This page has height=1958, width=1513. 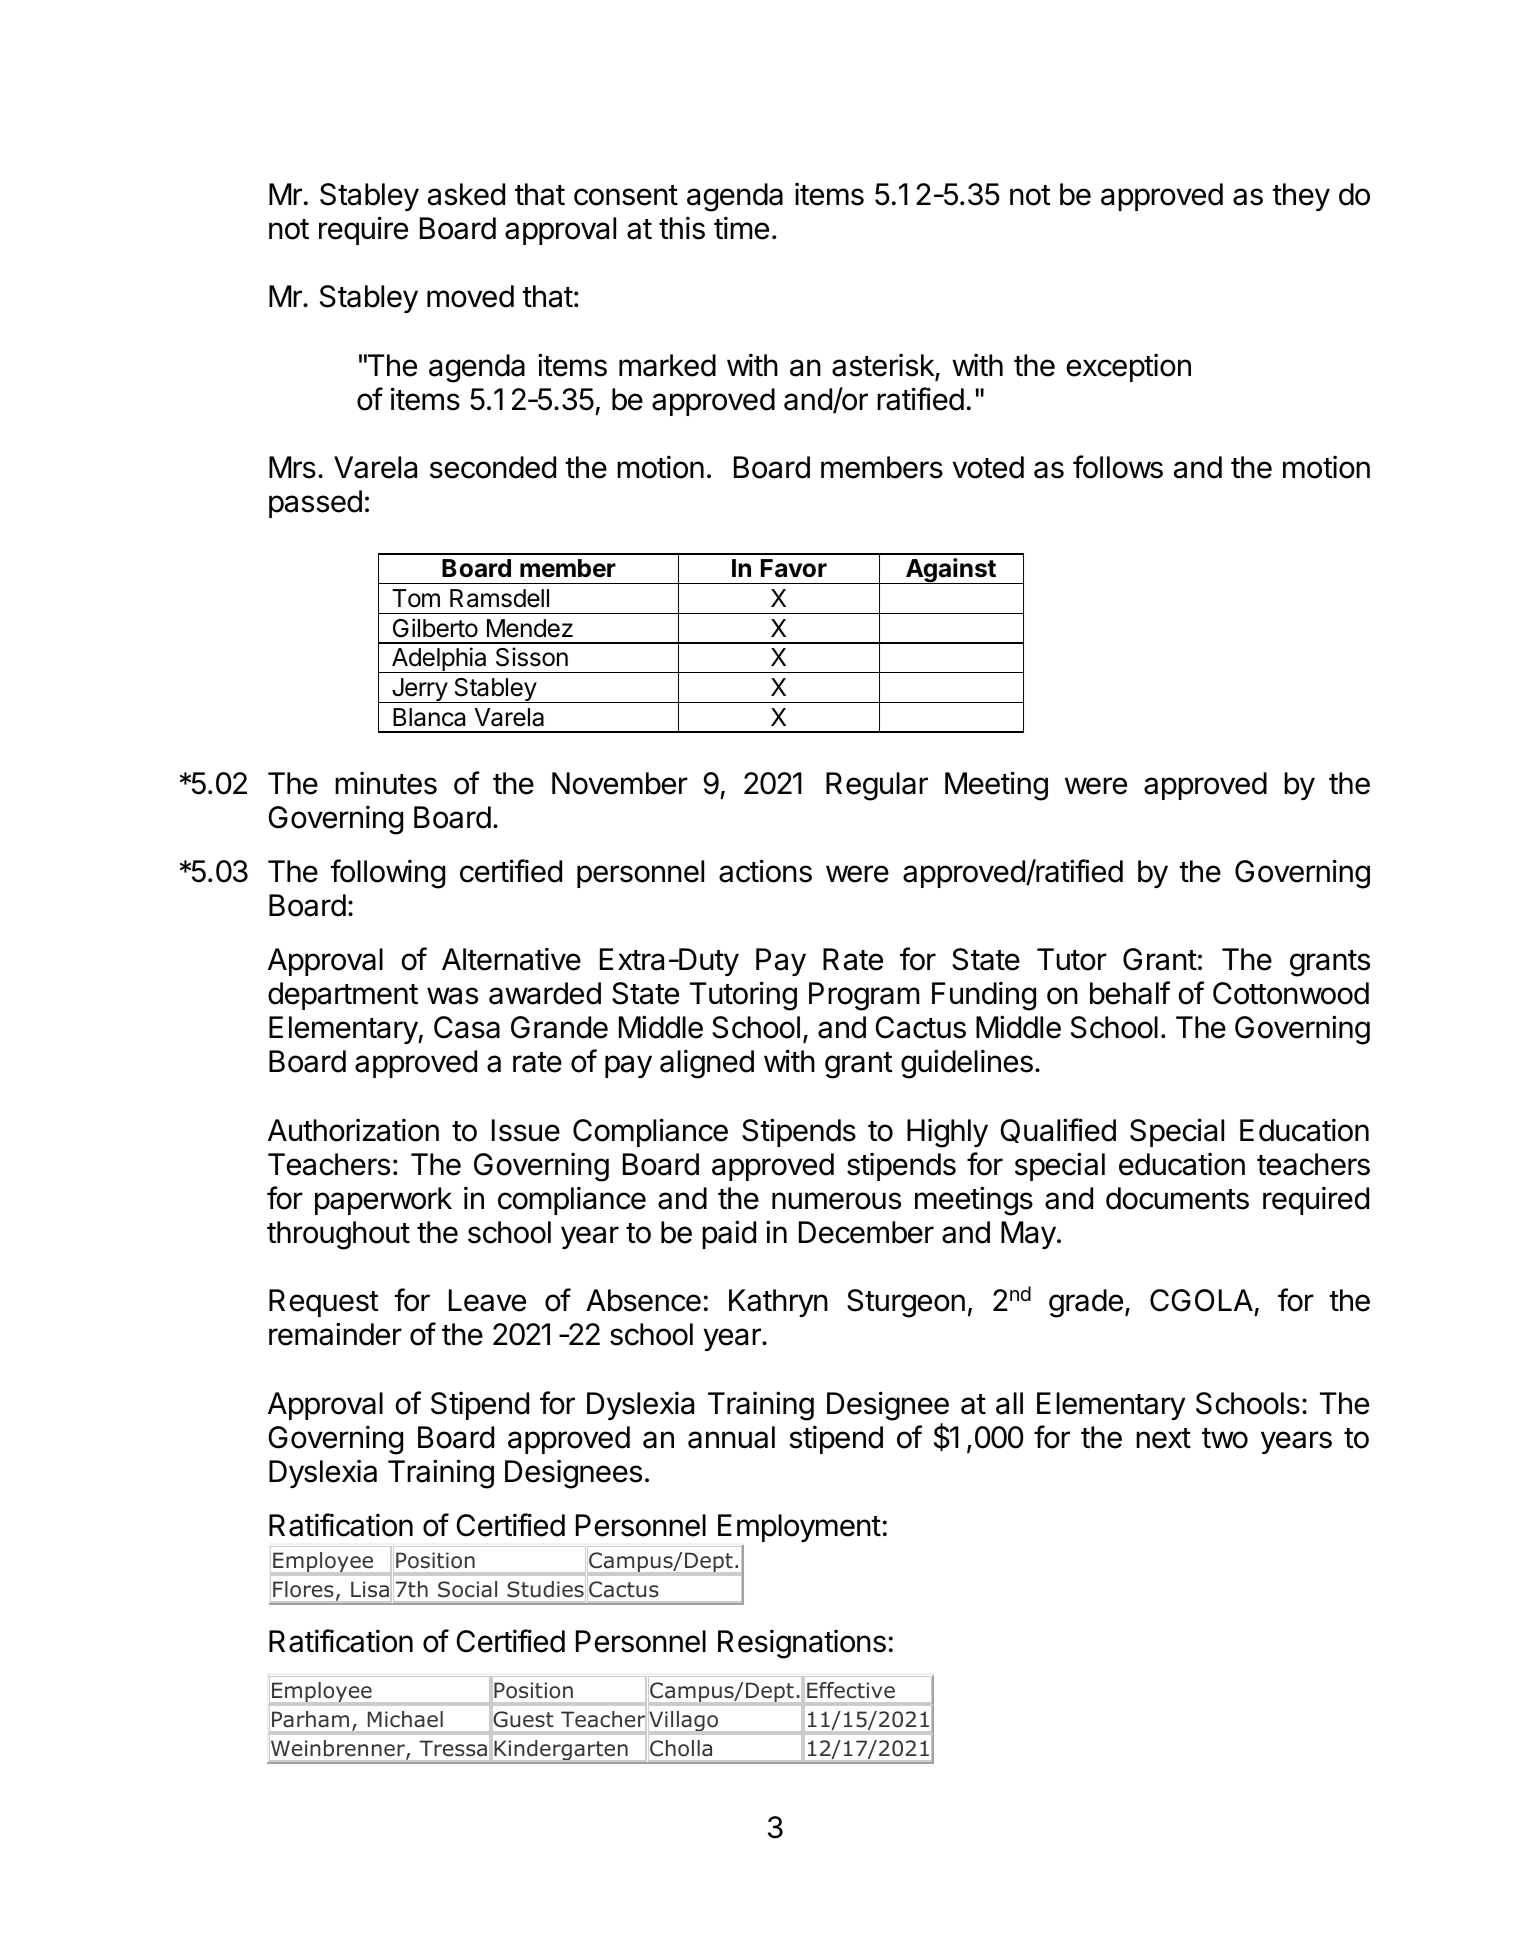 What do you see at coordinates (405, 1719) in the page?
I see `Michael` at bounding box center [405, 1719].
